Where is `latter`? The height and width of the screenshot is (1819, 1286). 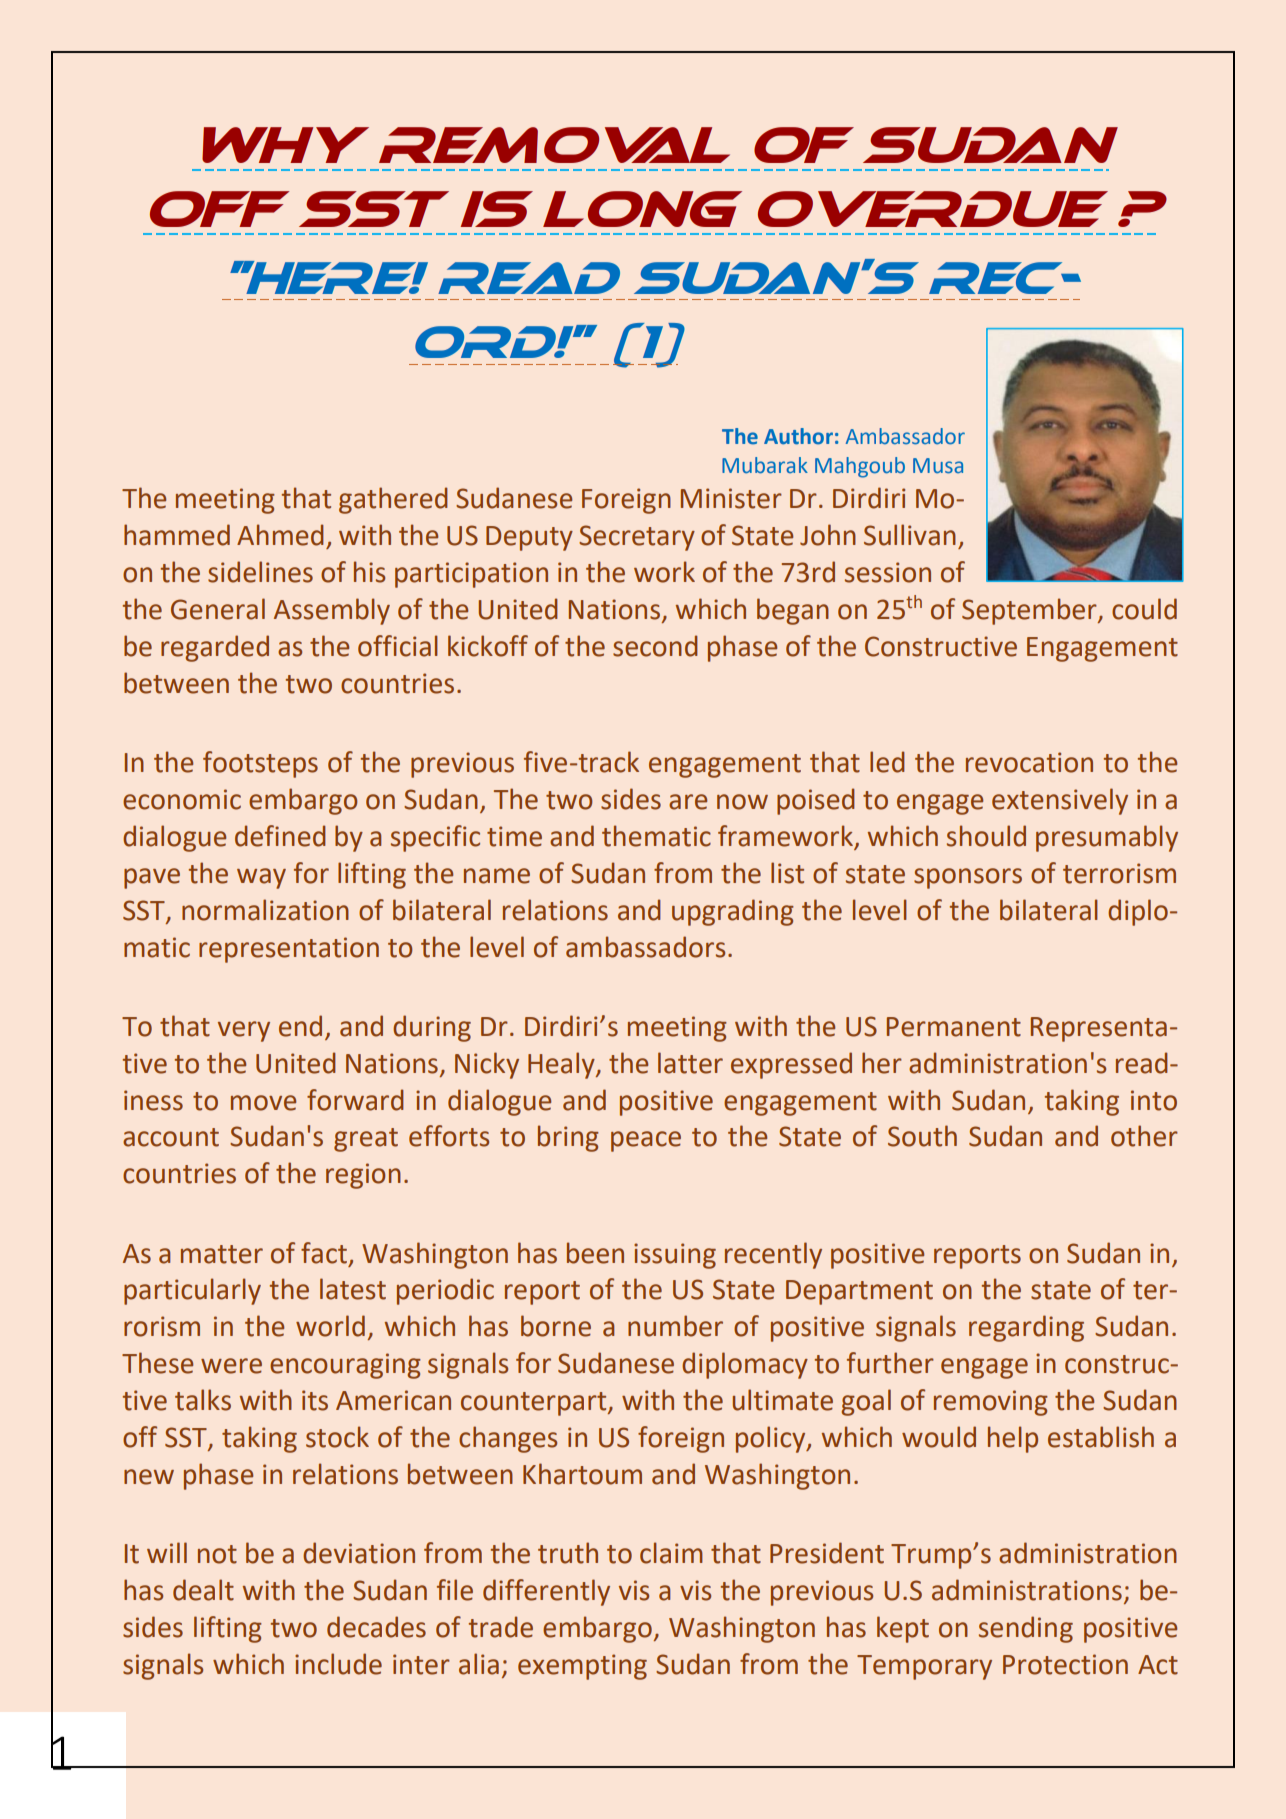 latter is located at coordinates (690, 1063).
